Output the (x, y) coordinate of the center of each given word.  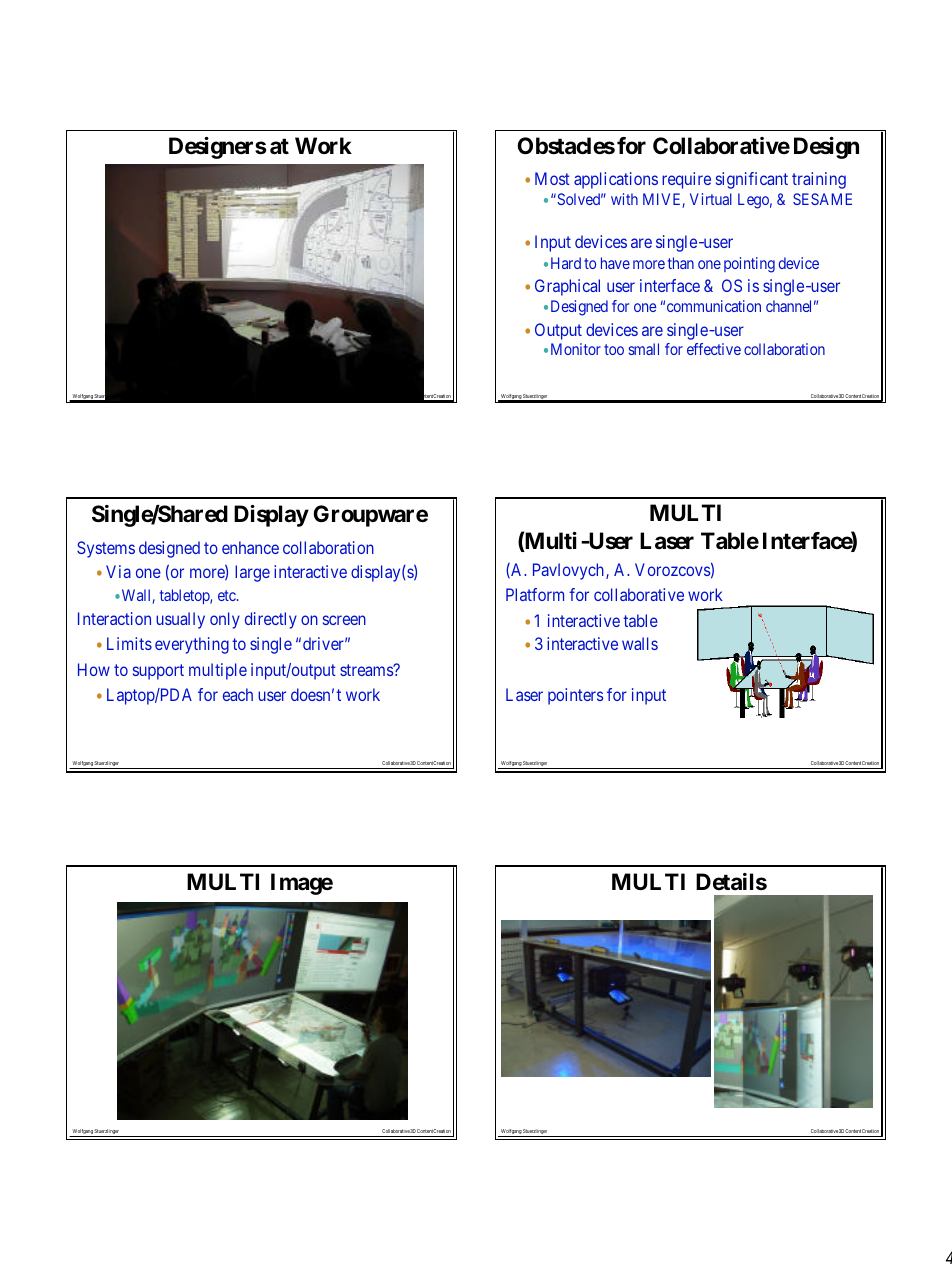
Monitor (576, 349)
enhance (250, 547)
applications (616, 180)
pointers (575, 696)
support (158, 672)
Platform (535, 594)
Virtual (711, 199)
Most (552, 178)
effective (714, 349)
